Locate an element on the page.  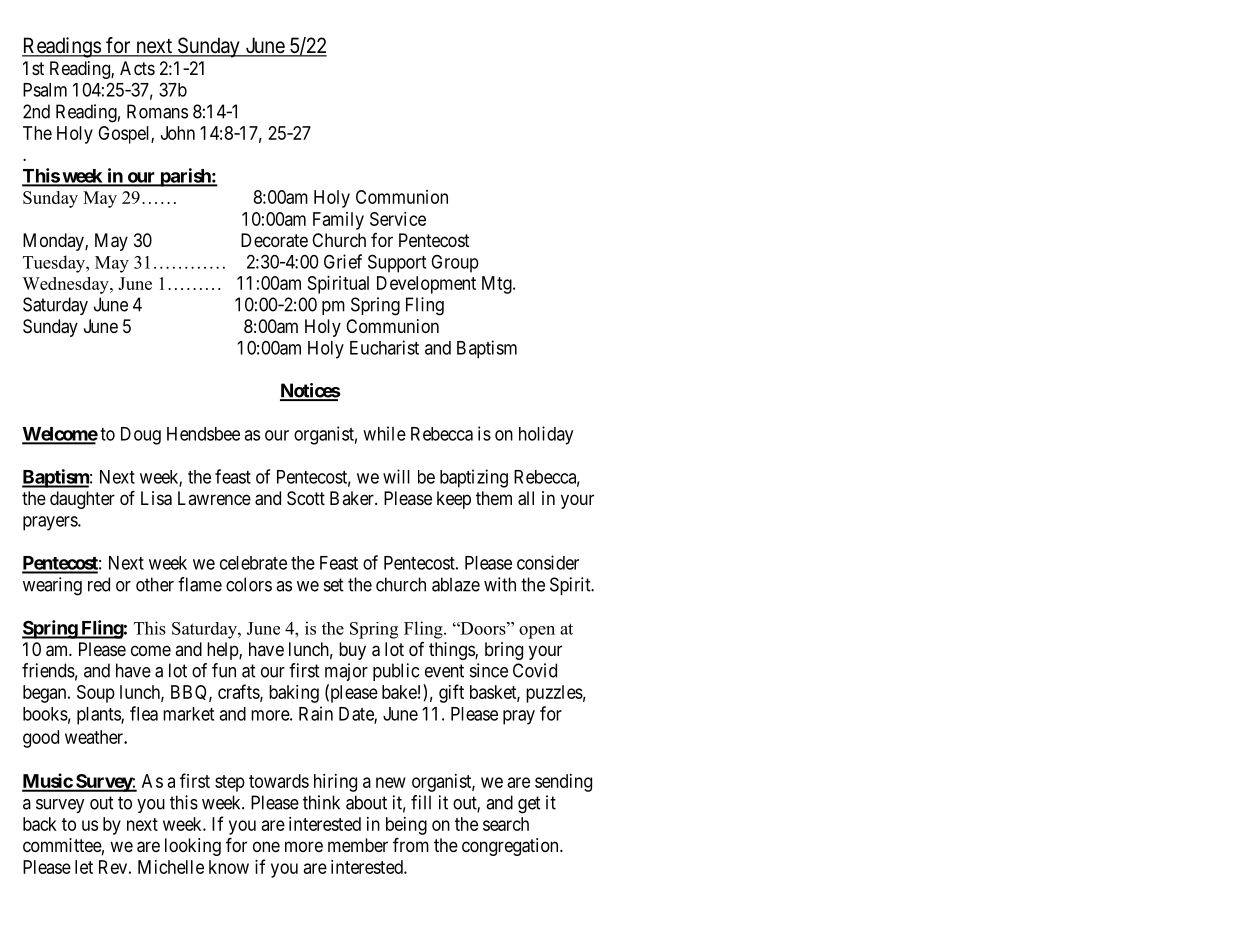
Acts is located at coordinates (137, 68).
